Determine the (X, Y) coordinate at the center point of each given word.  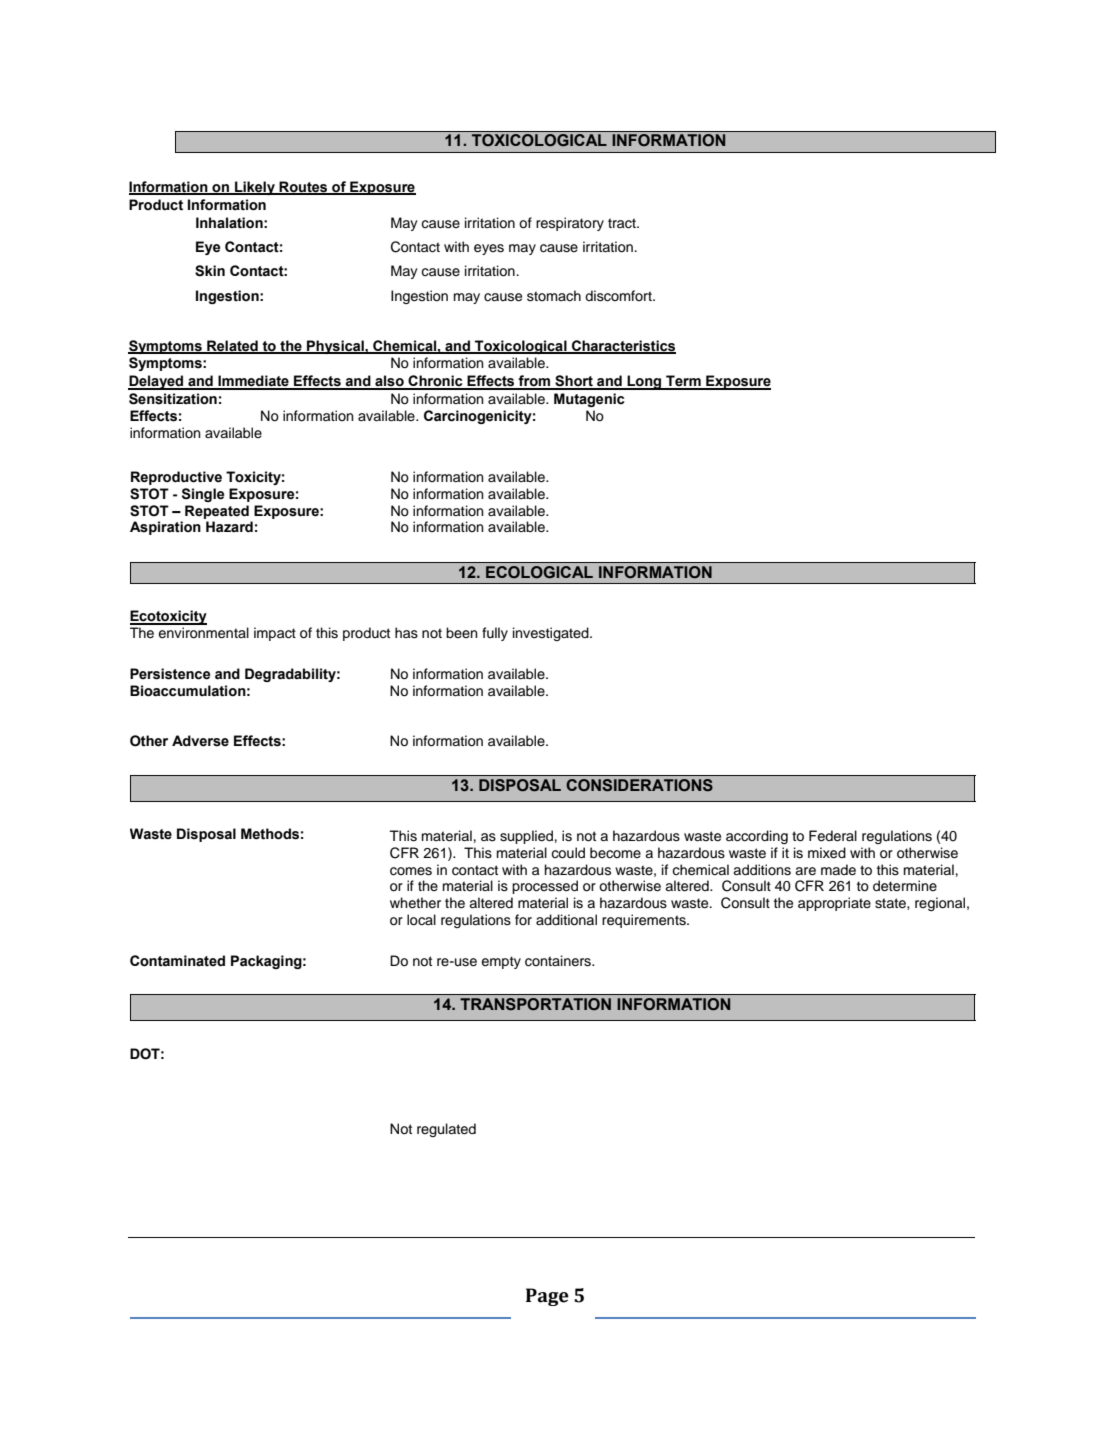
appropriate (834, 904)
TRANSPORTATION (535, 1004)
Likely (255, 188)
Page (547, 1297)
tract (623, 223)
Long (644, 382)
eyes (489, 249)
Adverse (200, 741)
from (535, 382)
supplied (526, 837)
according (757, 837)
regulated (446, 1130)
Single (203, 495)
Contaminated (177, 961)
